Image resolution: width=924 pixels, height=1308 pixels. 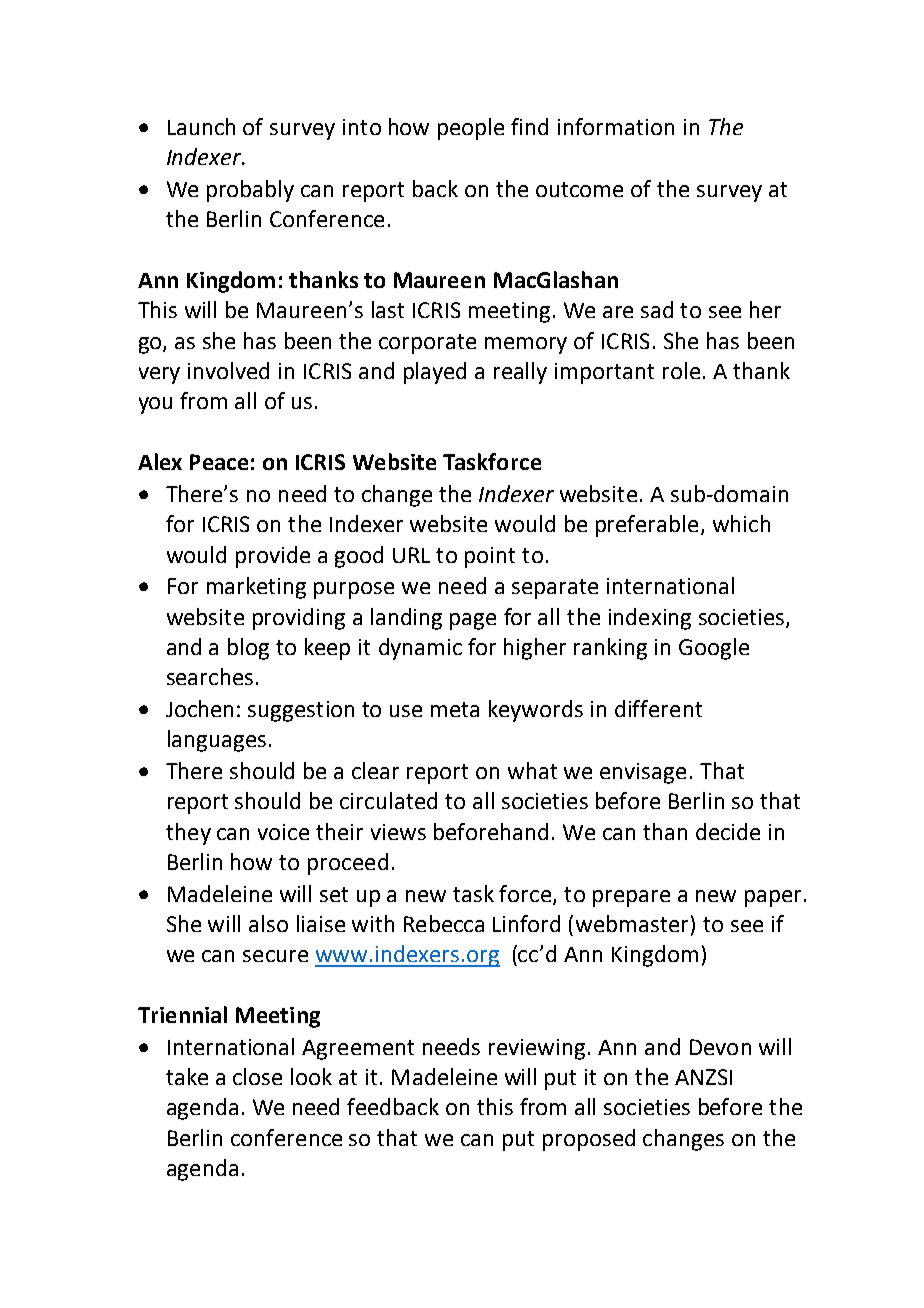 I want to click on information, so click(x=616, y=126).
